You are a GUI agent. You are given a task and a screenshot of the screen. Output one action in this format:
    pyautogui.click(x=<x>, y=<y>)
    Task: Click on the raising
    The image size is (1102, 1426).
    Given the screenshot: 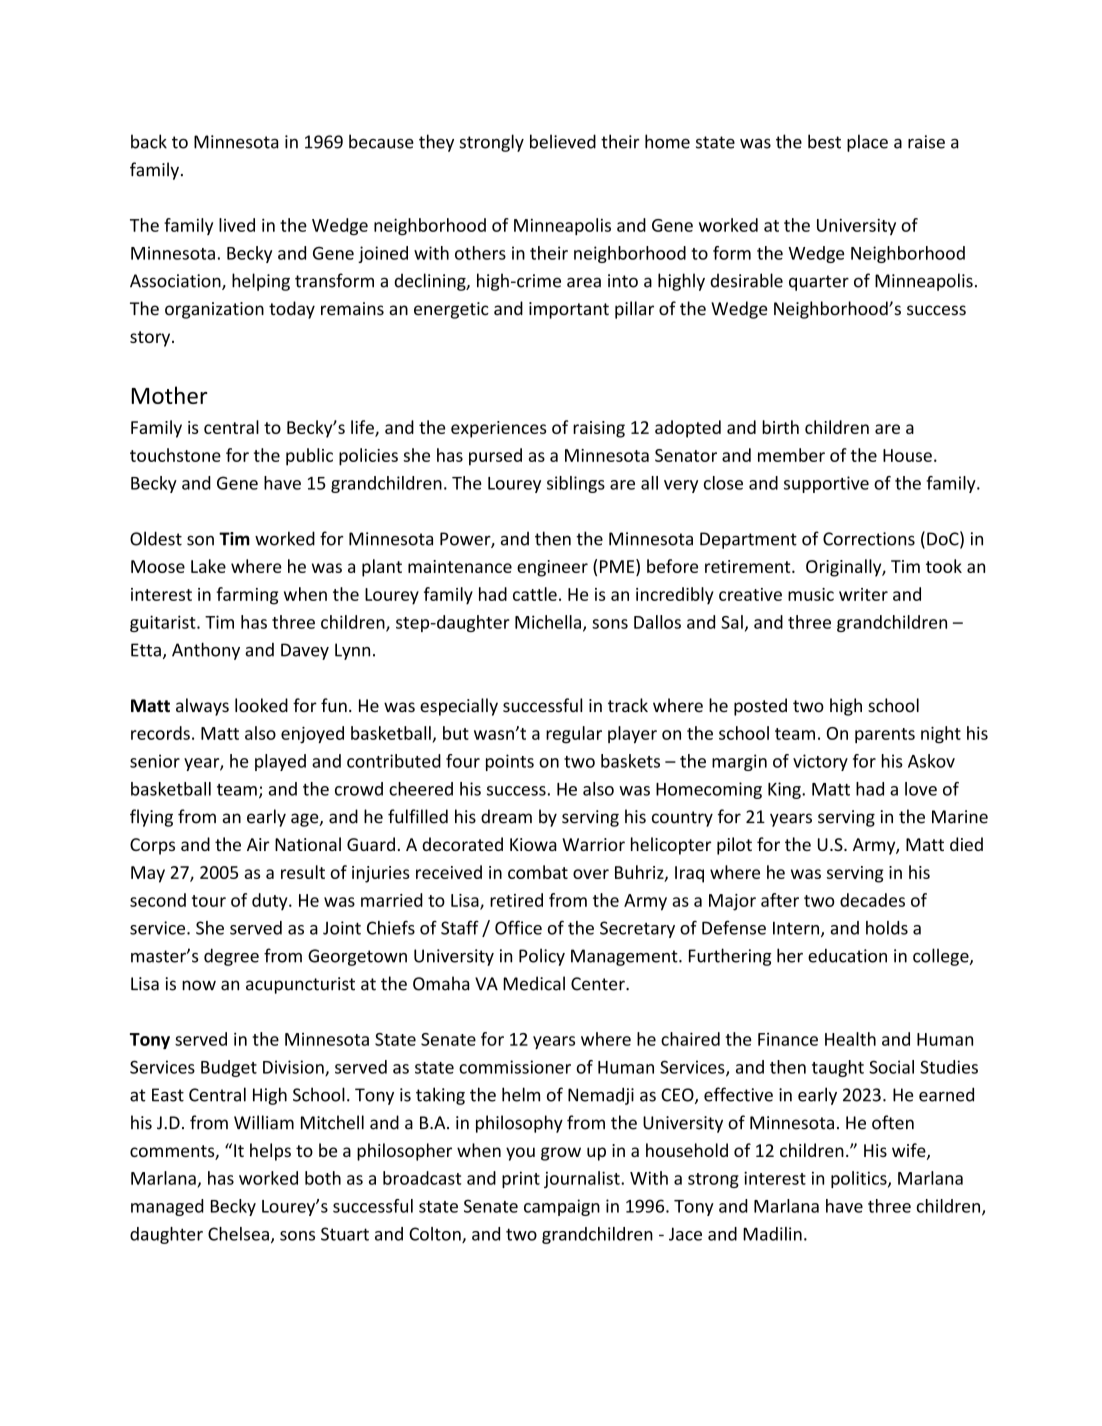 What is the action you would take?
    pyautogui.click(x=599, y=429)
